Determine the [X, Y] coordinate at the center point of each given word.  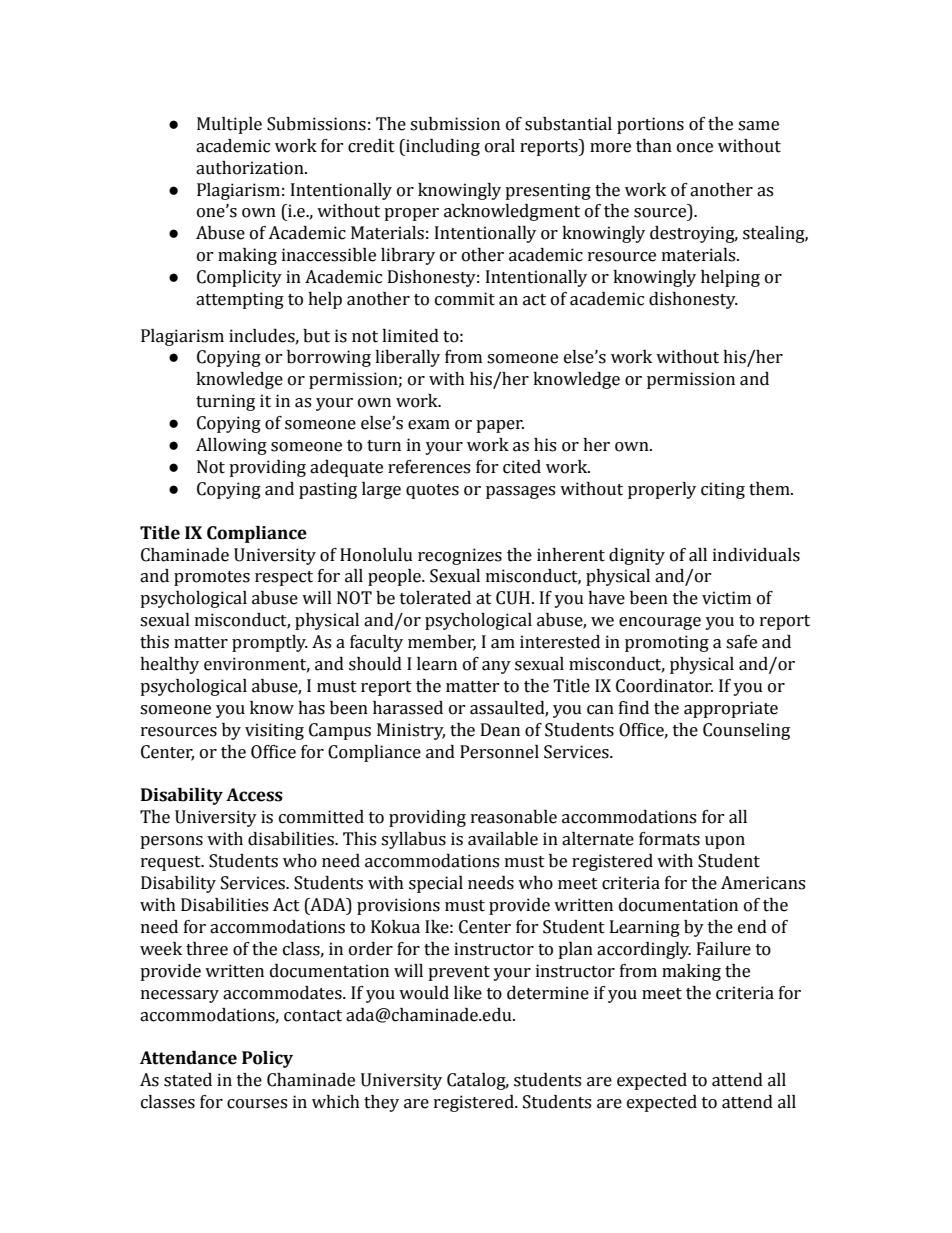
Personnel [499, 752]
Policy [267, 1059]
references [429, 467]
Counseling [746, 731]
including [442, 147]
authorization [251, 168]
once [695, 148]
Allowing [231, 446]
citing [723, 490]
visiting [274, 731]
